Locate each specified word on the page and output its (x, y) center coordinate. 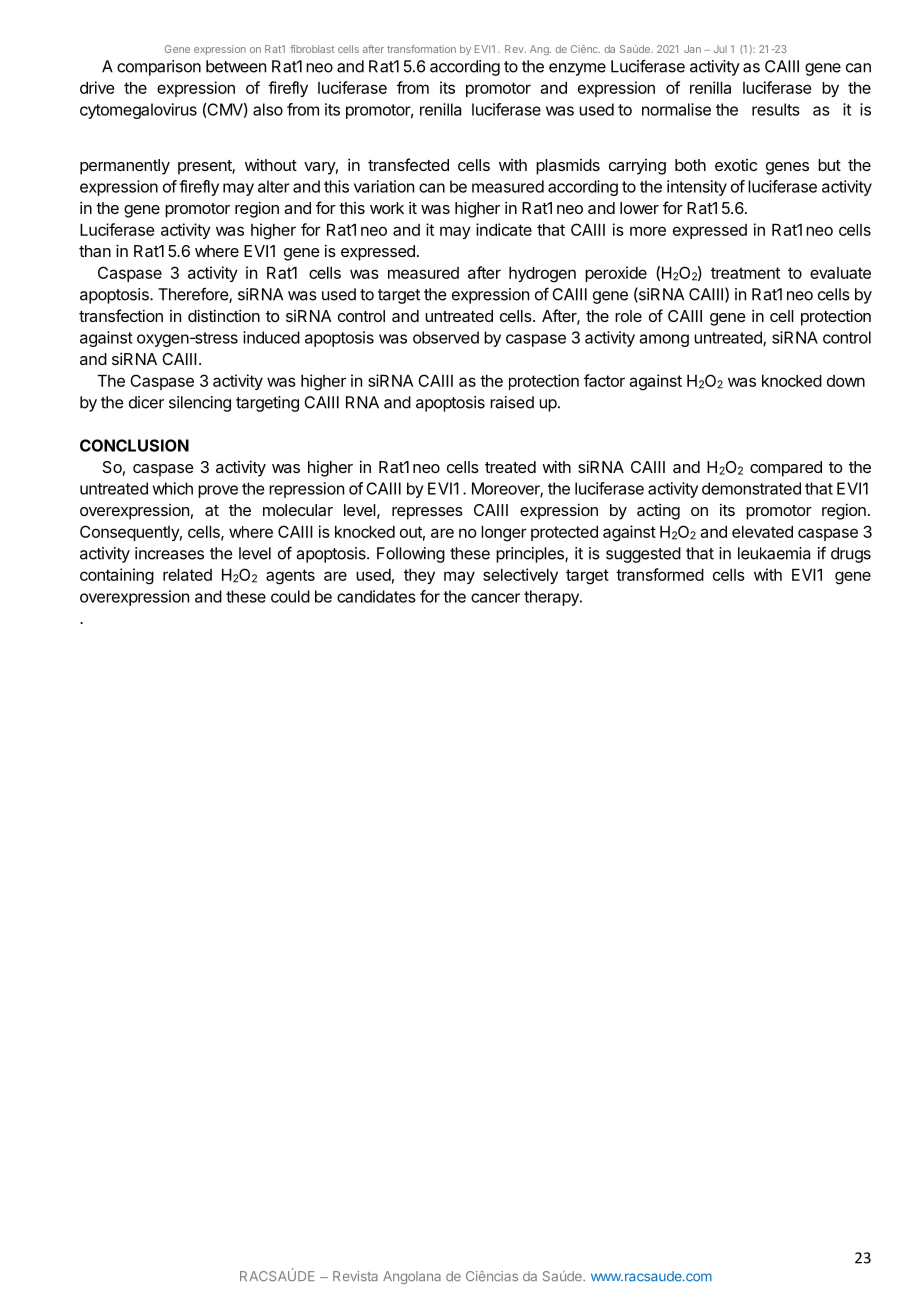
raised (512, 402)
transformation (421, 49)
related (187, 575)
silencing (200, 404)
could (290, 596)
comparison (159, 68)
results (776, 109)
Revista (355, 1276)
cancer (495, 598)
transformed (660, 574)
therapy (552, 598)
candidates (376, 596)
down (846, 381)
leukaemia (774, 553)
